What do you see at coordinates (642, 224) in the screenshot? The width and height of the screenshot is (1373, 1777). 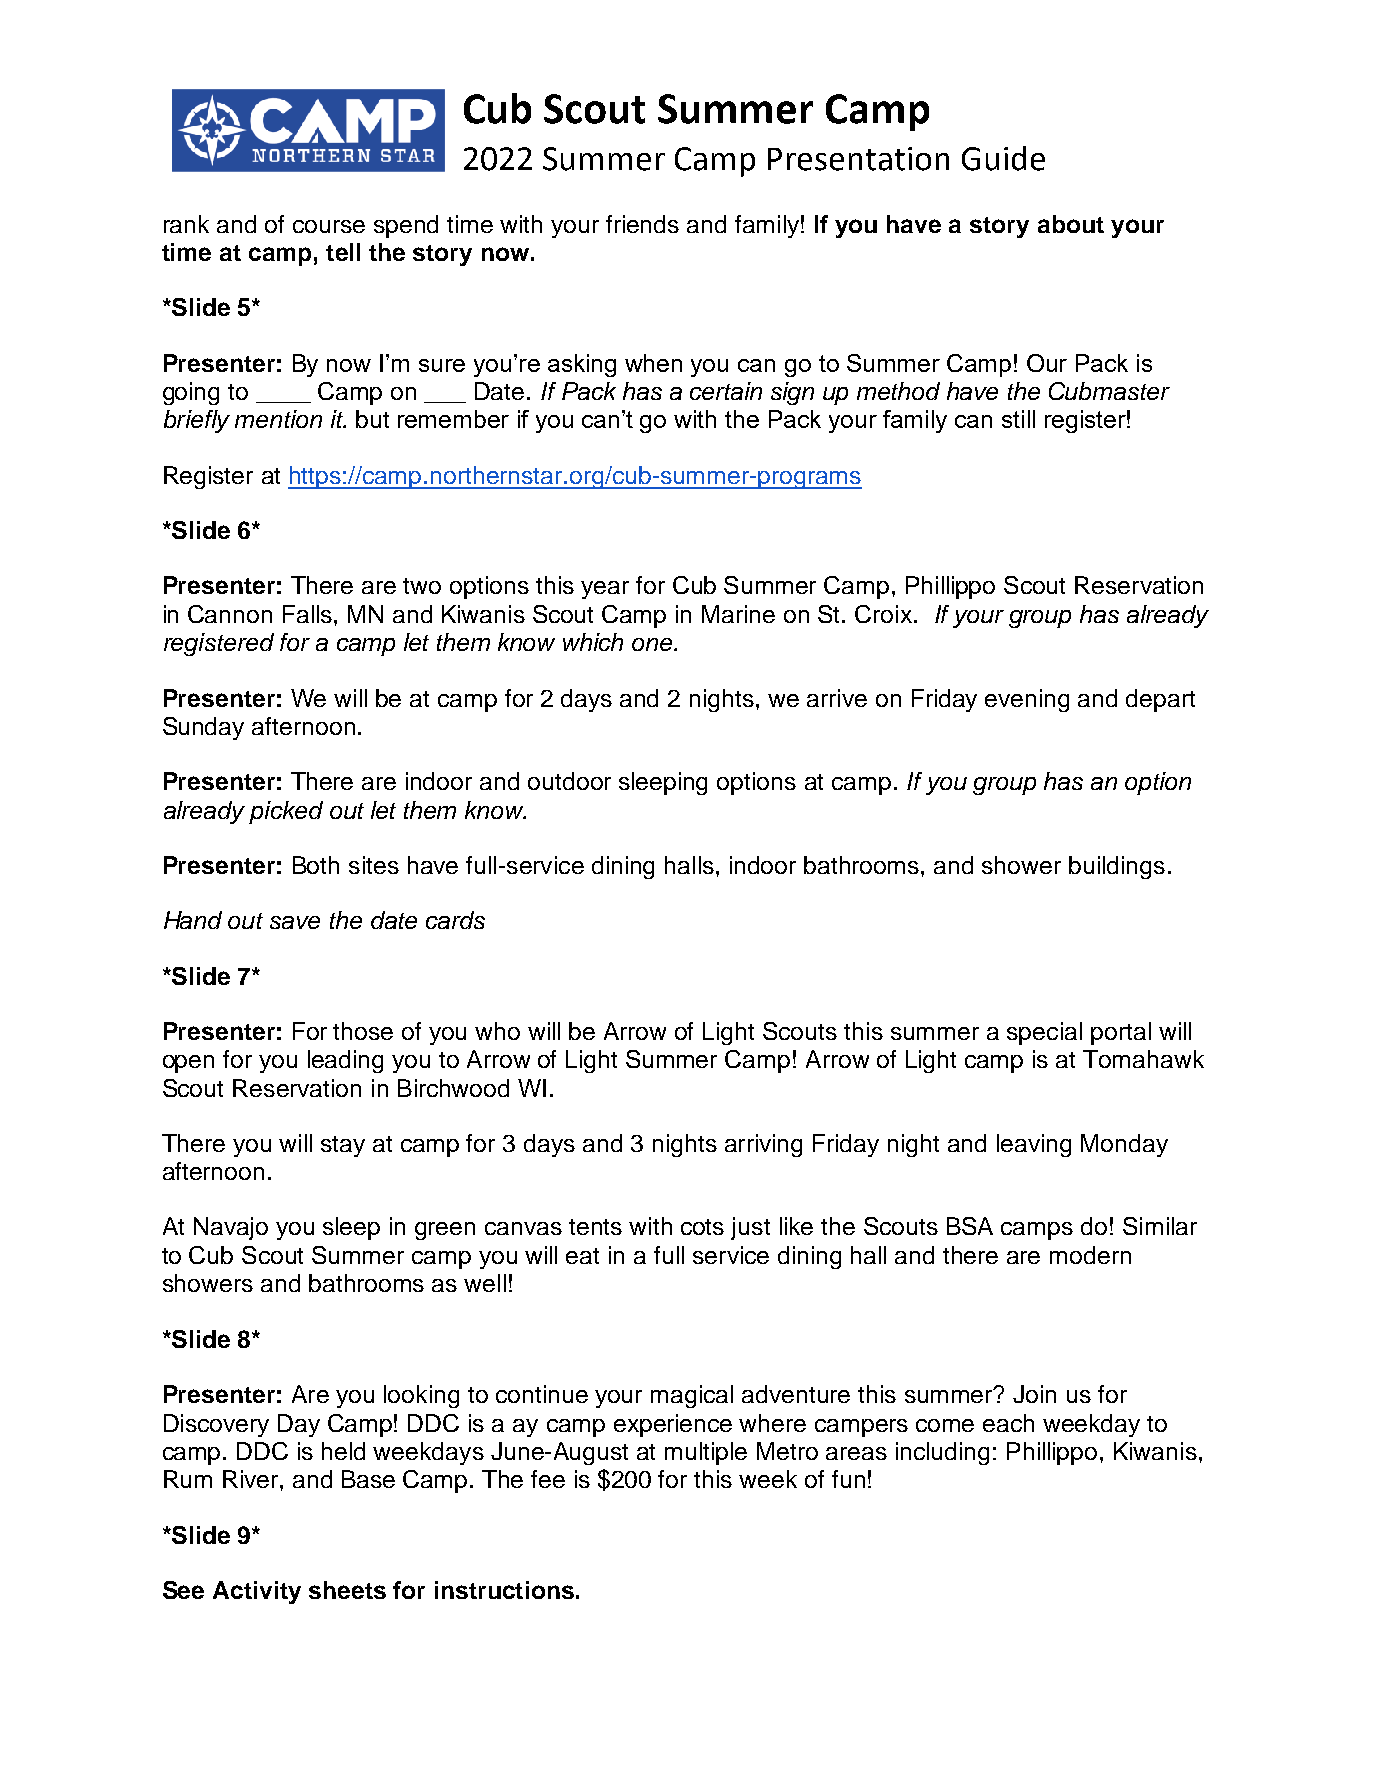 I see `friends` at bounding box center [642, 224].
